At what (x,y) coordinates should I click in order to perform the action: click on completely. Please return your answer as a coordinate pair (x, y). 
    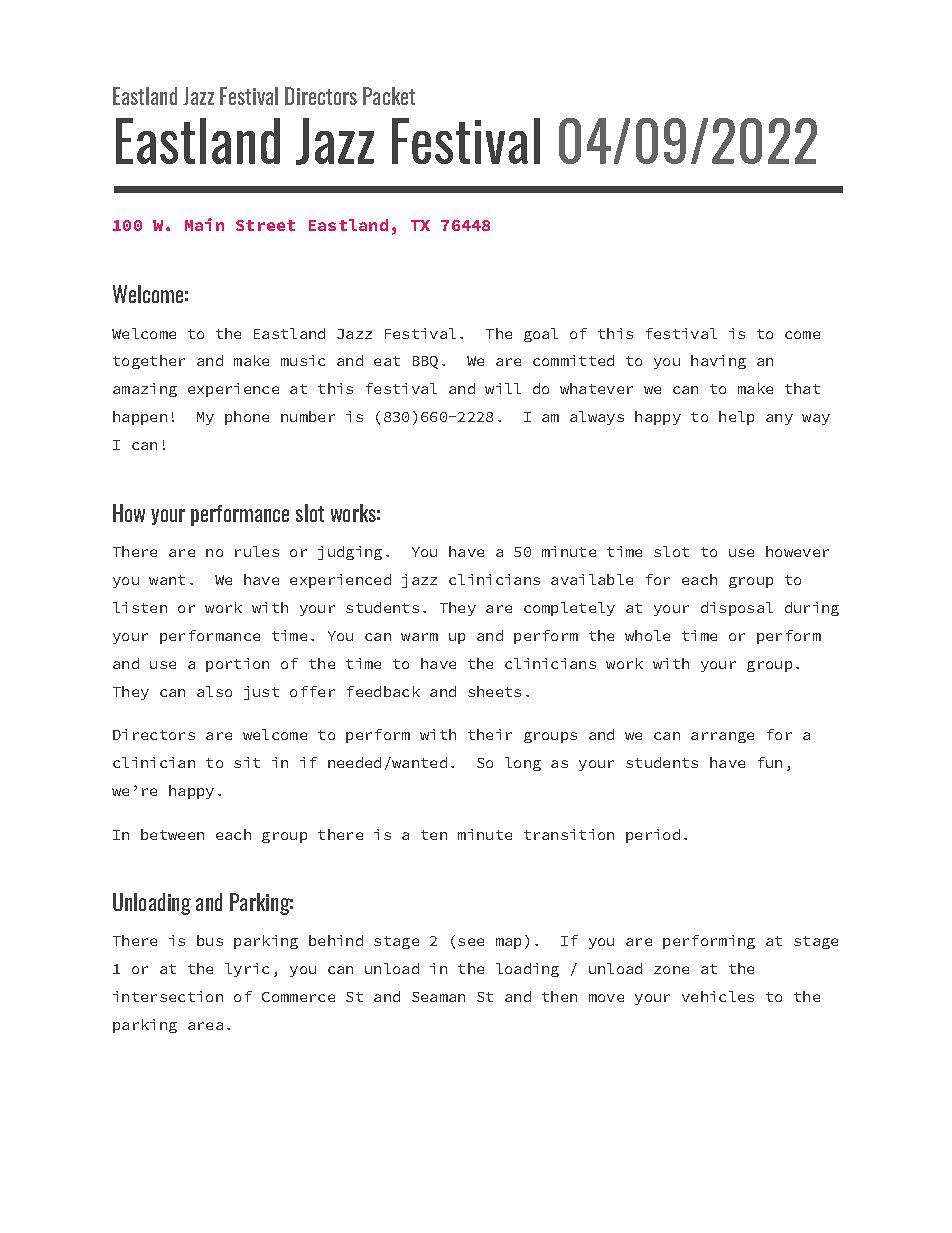
    Looking at the image, I should click on (569, 609).
